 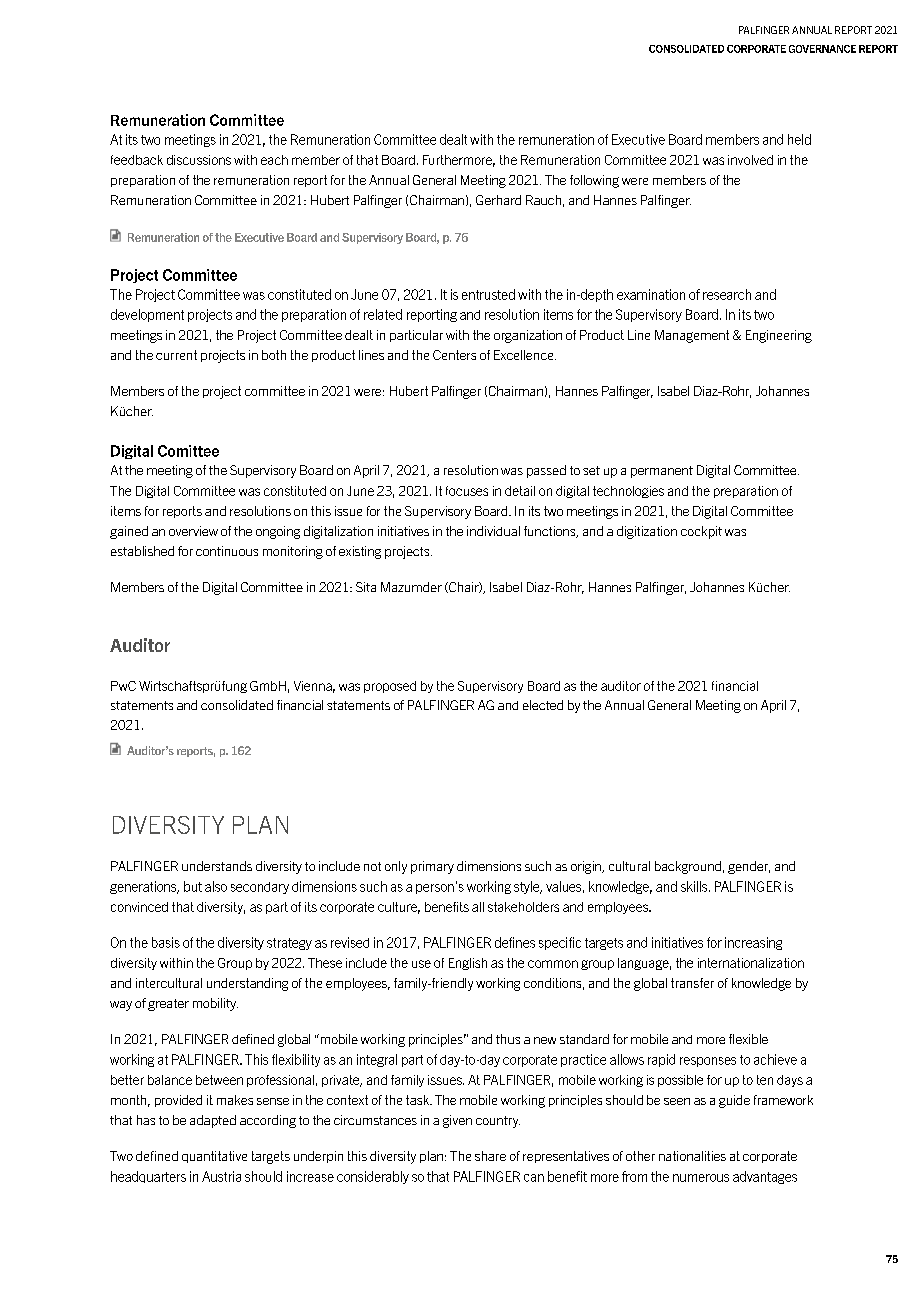 I want to click on also, so click(x=216, y=886).
